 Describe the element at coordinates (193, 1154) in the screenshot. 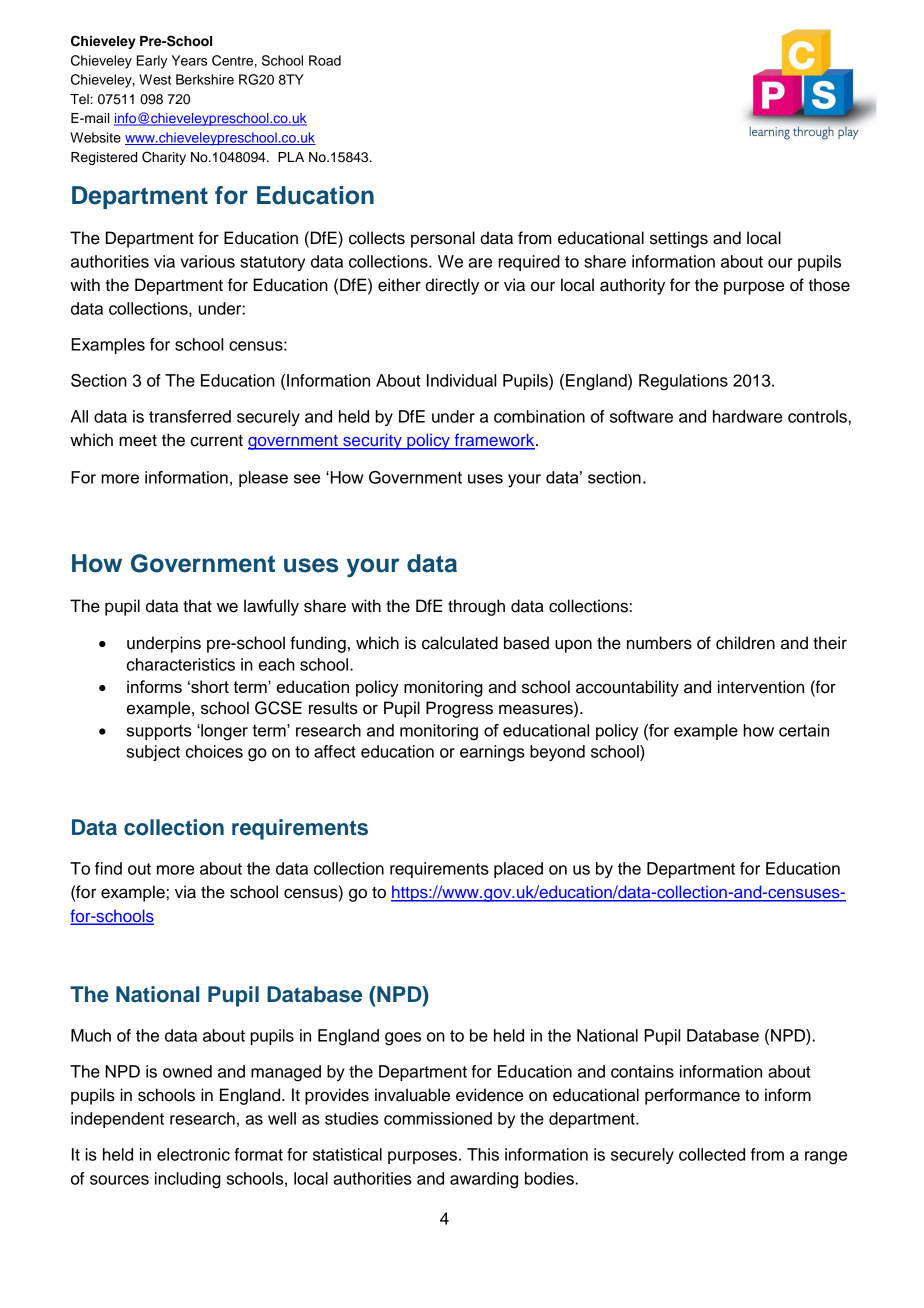

I see `electronic` at that location.
